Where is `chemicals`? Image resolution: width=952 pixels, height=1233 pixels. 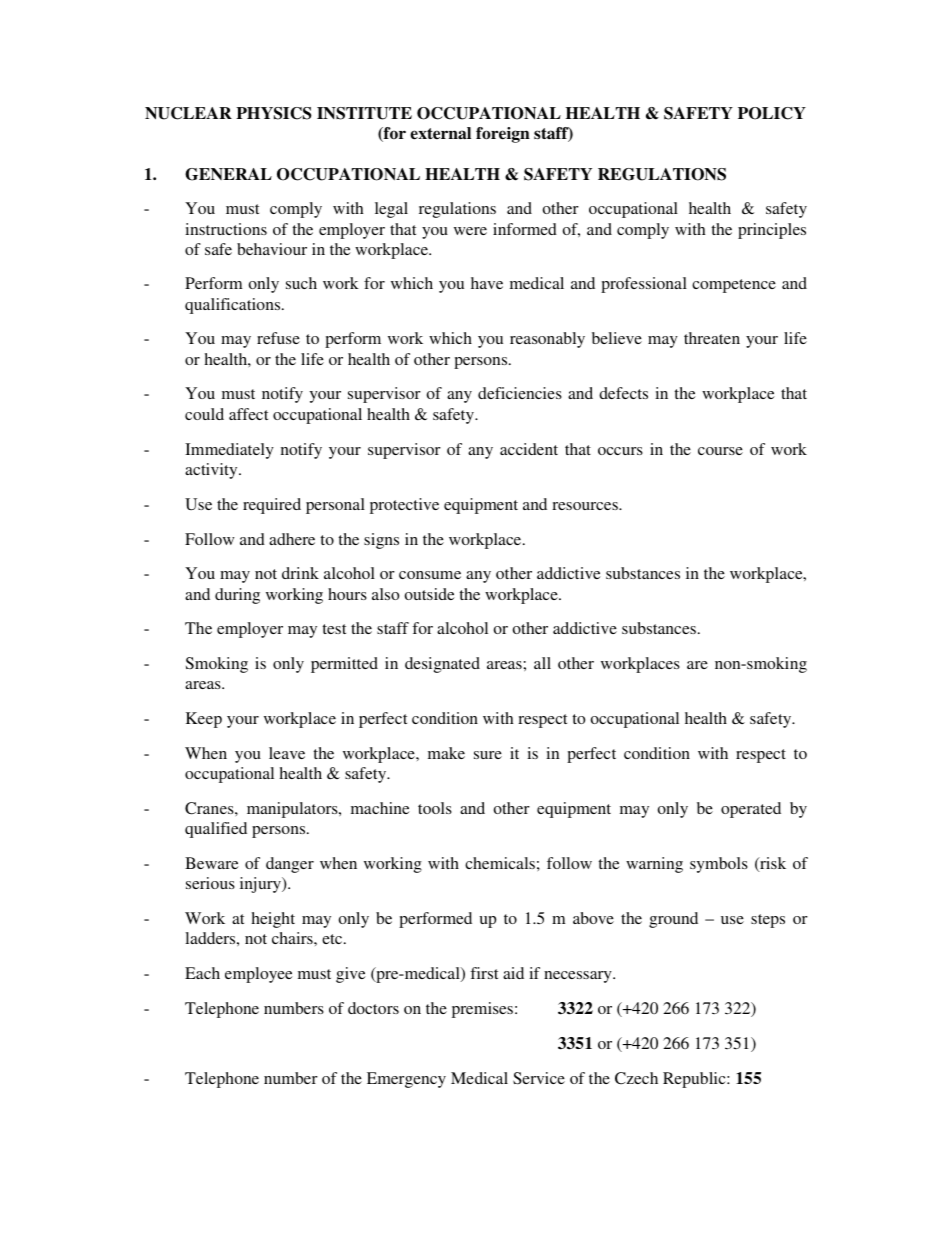
chemicals is located at coordinates (500, 863).
